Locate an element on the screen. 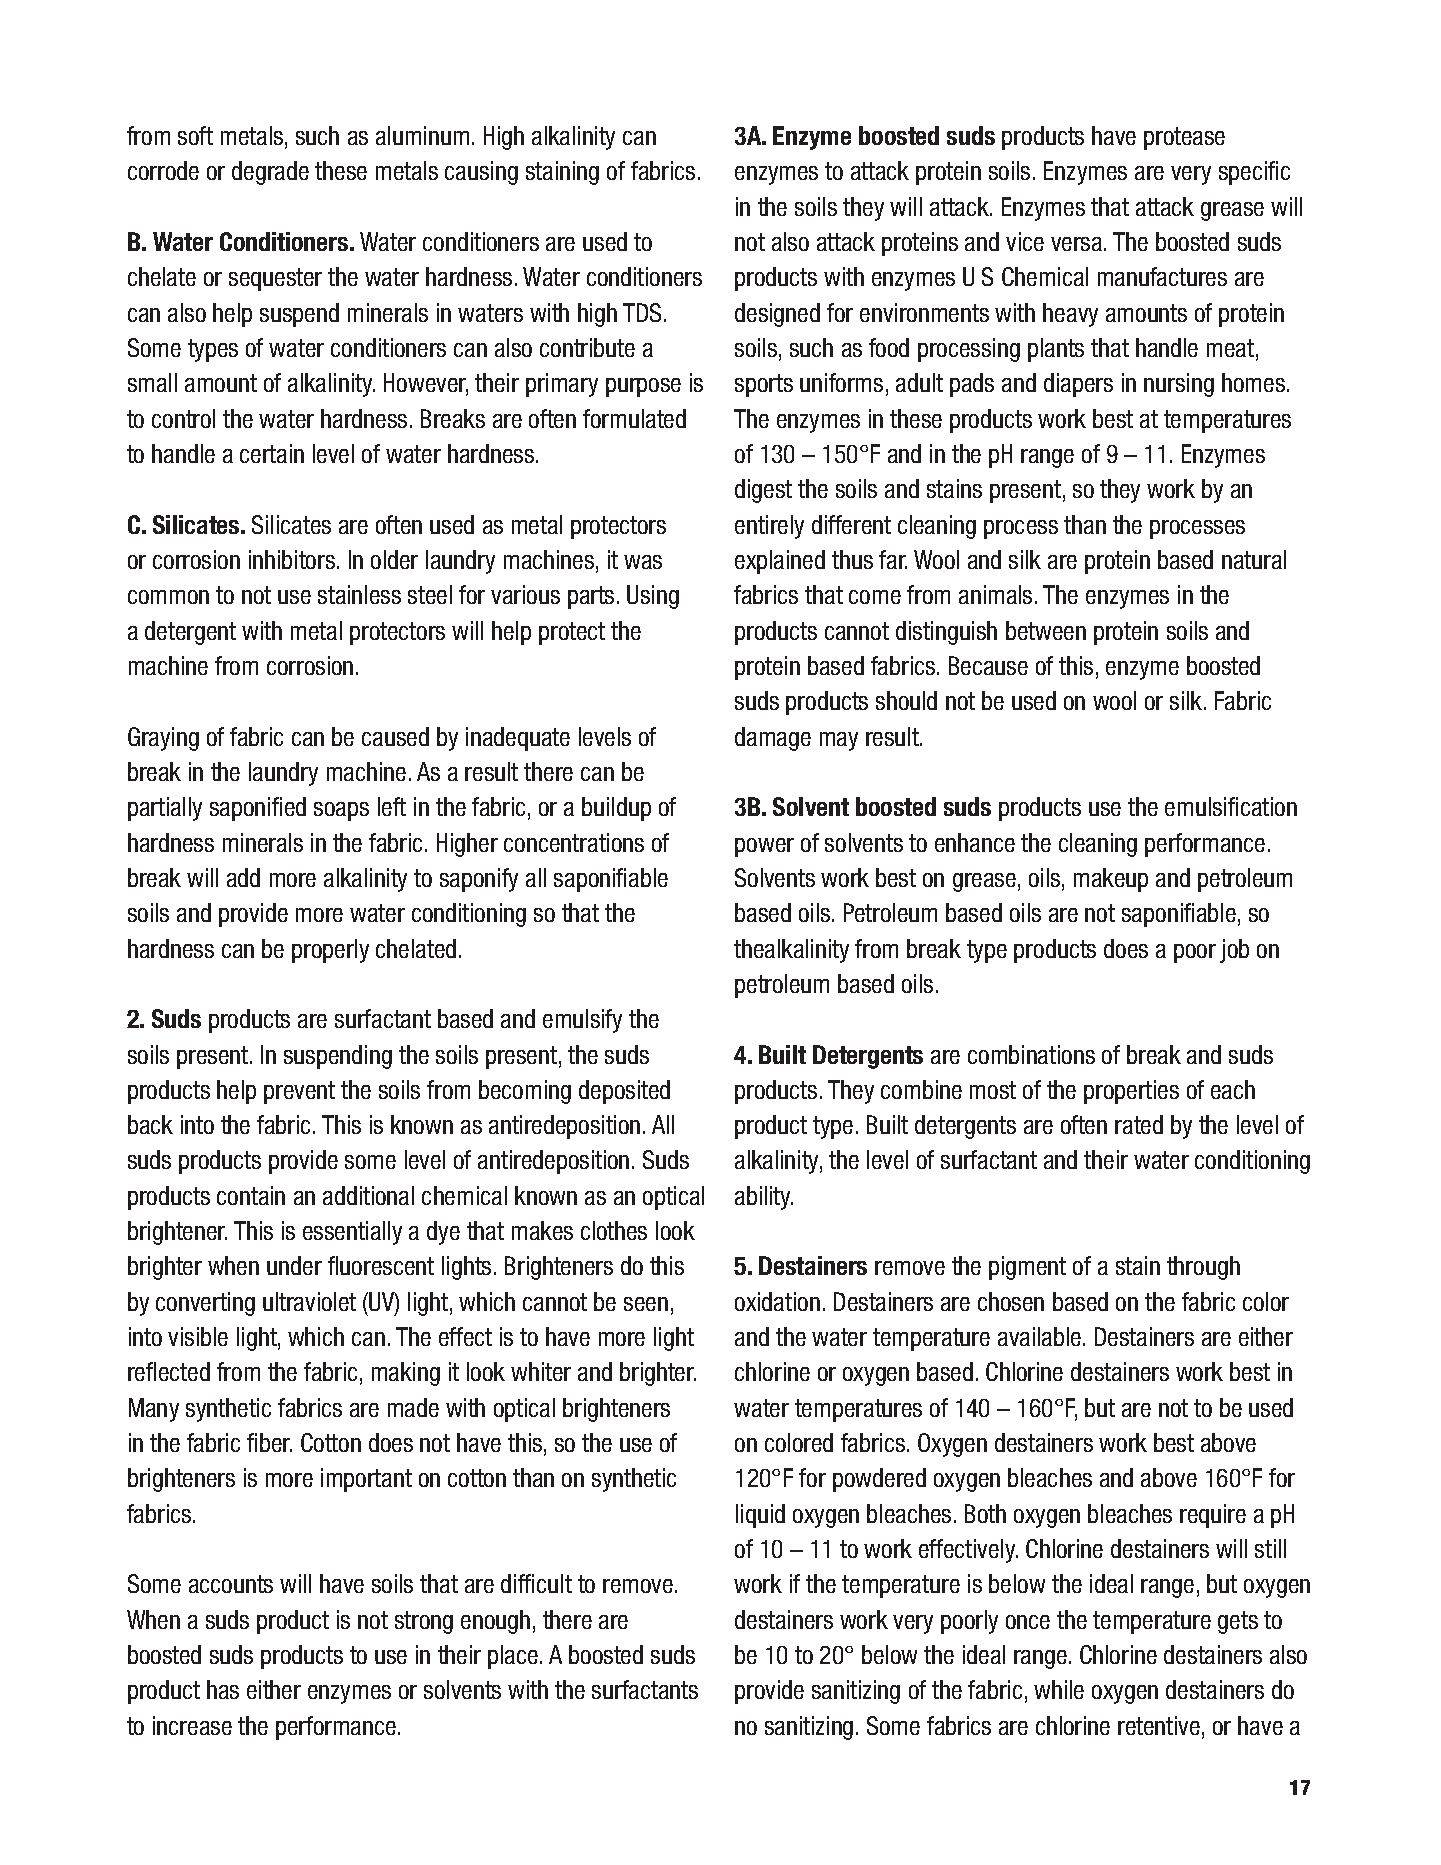 The width and height of the screenshot is (1441, 1865). natural is located at coordinates (1254, 559).
